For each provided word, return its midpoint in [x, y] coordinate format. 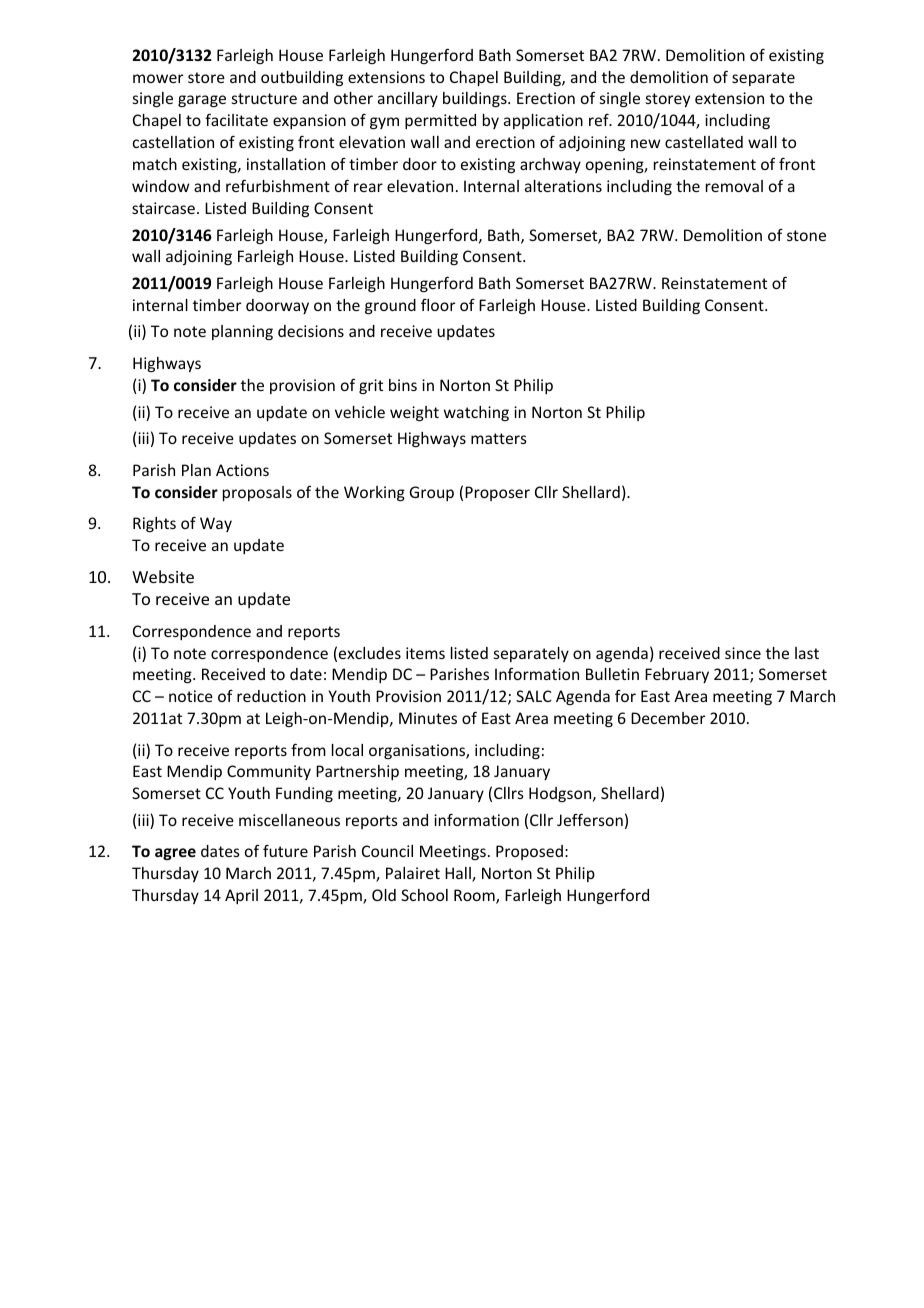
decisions [311, 331]
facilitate [236, 119]
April [241, 896]
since [743, 653]
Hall [459, 874]
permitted [440, 121]
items [425, 653]
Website [163, 576]
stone [806, 235]
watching [476, 413]
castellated [704, 142]
